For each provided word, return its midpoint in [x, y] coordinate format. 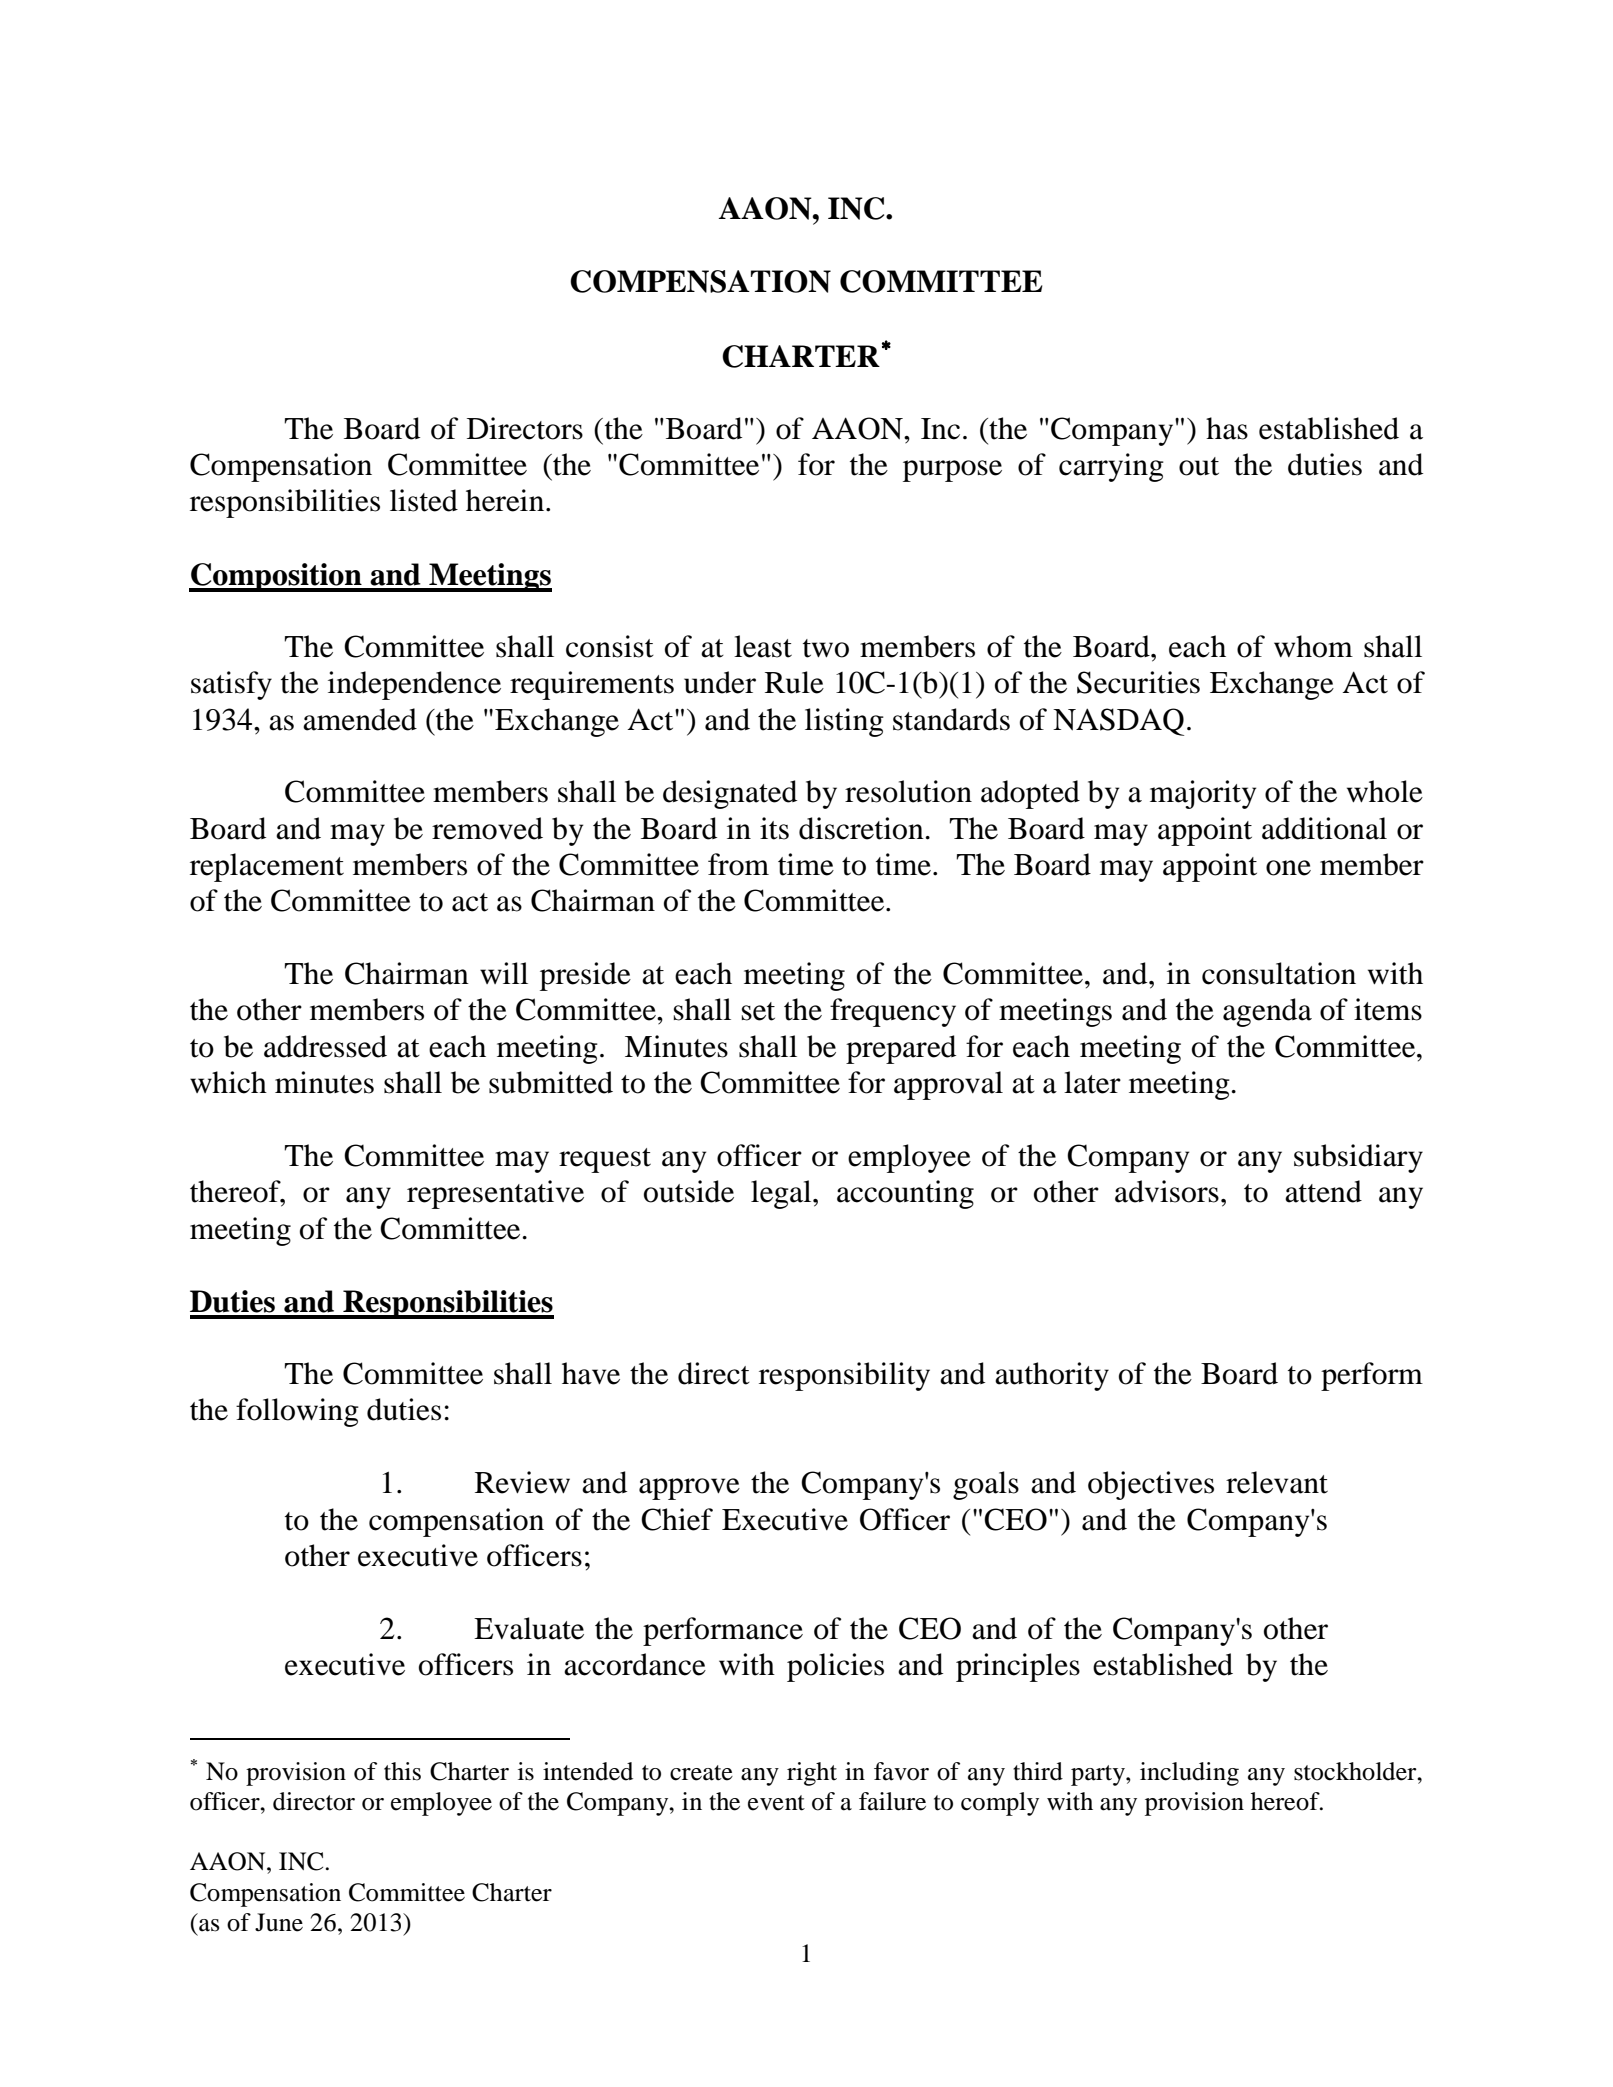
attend [1323, 1191]
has [1227, 428]
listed [424, 500]
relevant [1277, 1482]
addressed [325, 1046]
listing [844, 722]
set [758, 1011]
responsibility [844, 1376]
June [279, 1922]
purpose [952, 471]
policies [835, 1667]
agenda [1267, 1012]
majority [1203, 794]
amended [360, 719]
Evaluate [529, 1628]
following [297, 1412]
